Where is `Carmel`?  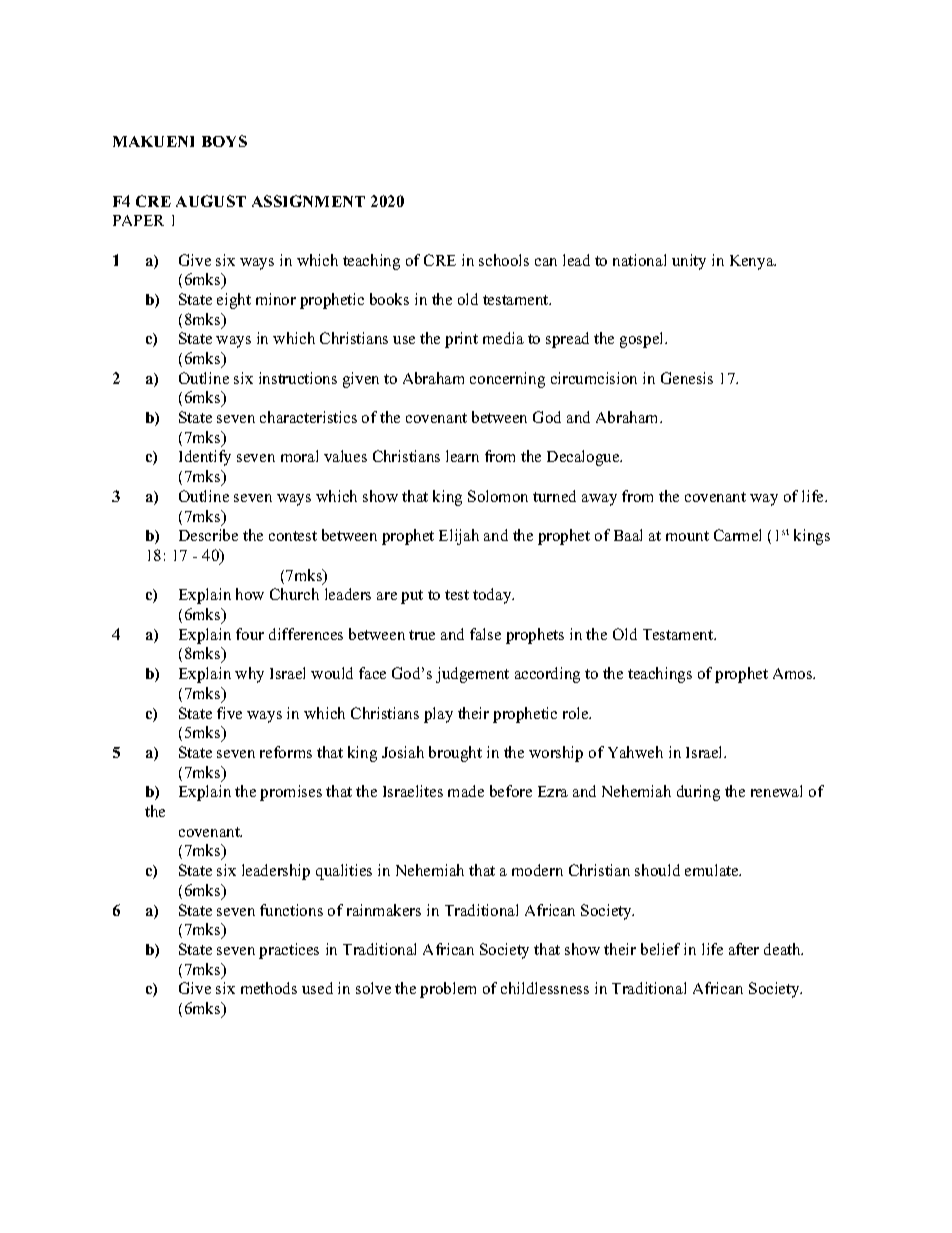
Carmel is located at coordinates (737, 535).
